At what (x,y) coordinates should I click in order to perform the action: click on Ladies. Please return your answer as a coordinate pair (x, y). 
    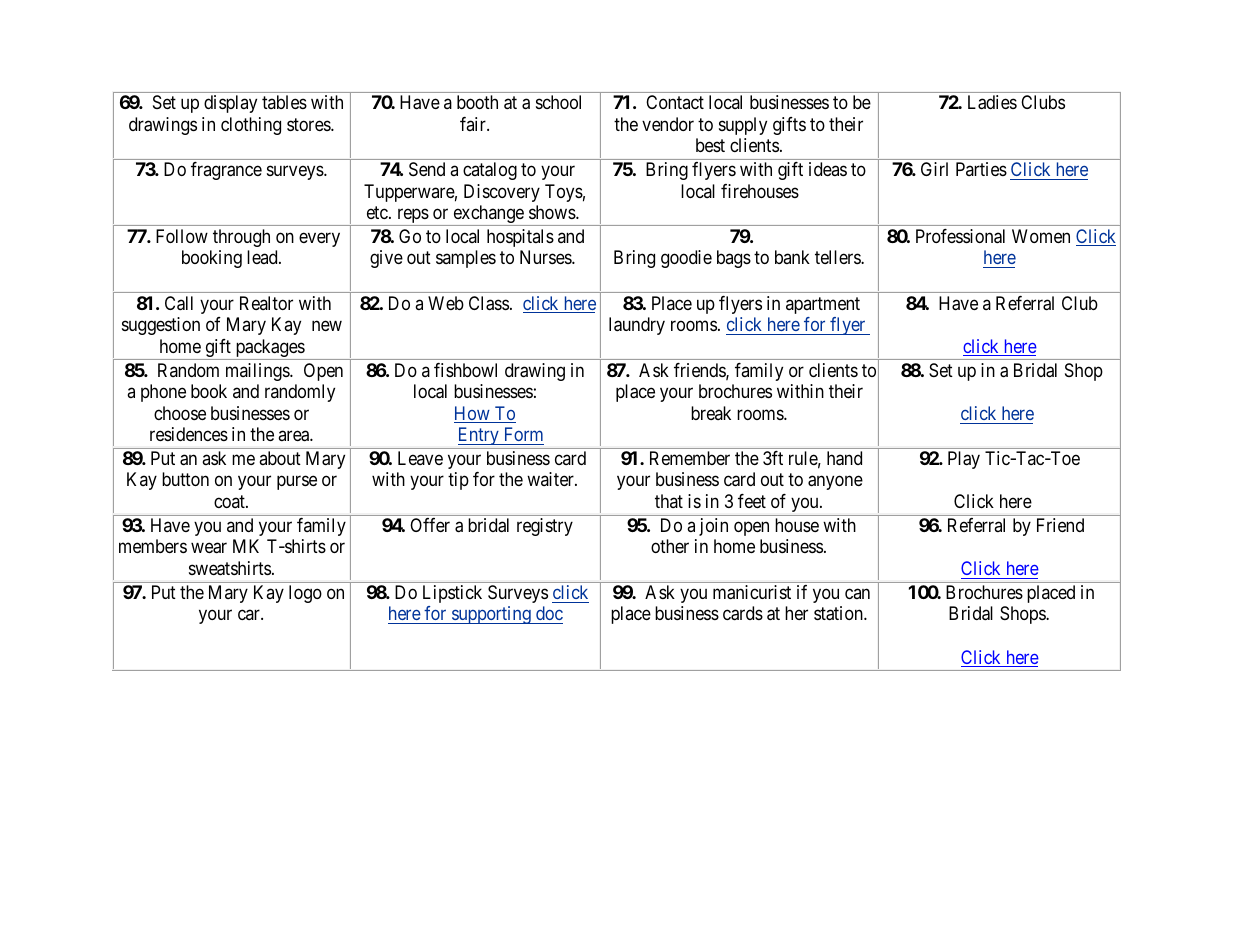
    Looking at the image, I should click on (992, 102).
